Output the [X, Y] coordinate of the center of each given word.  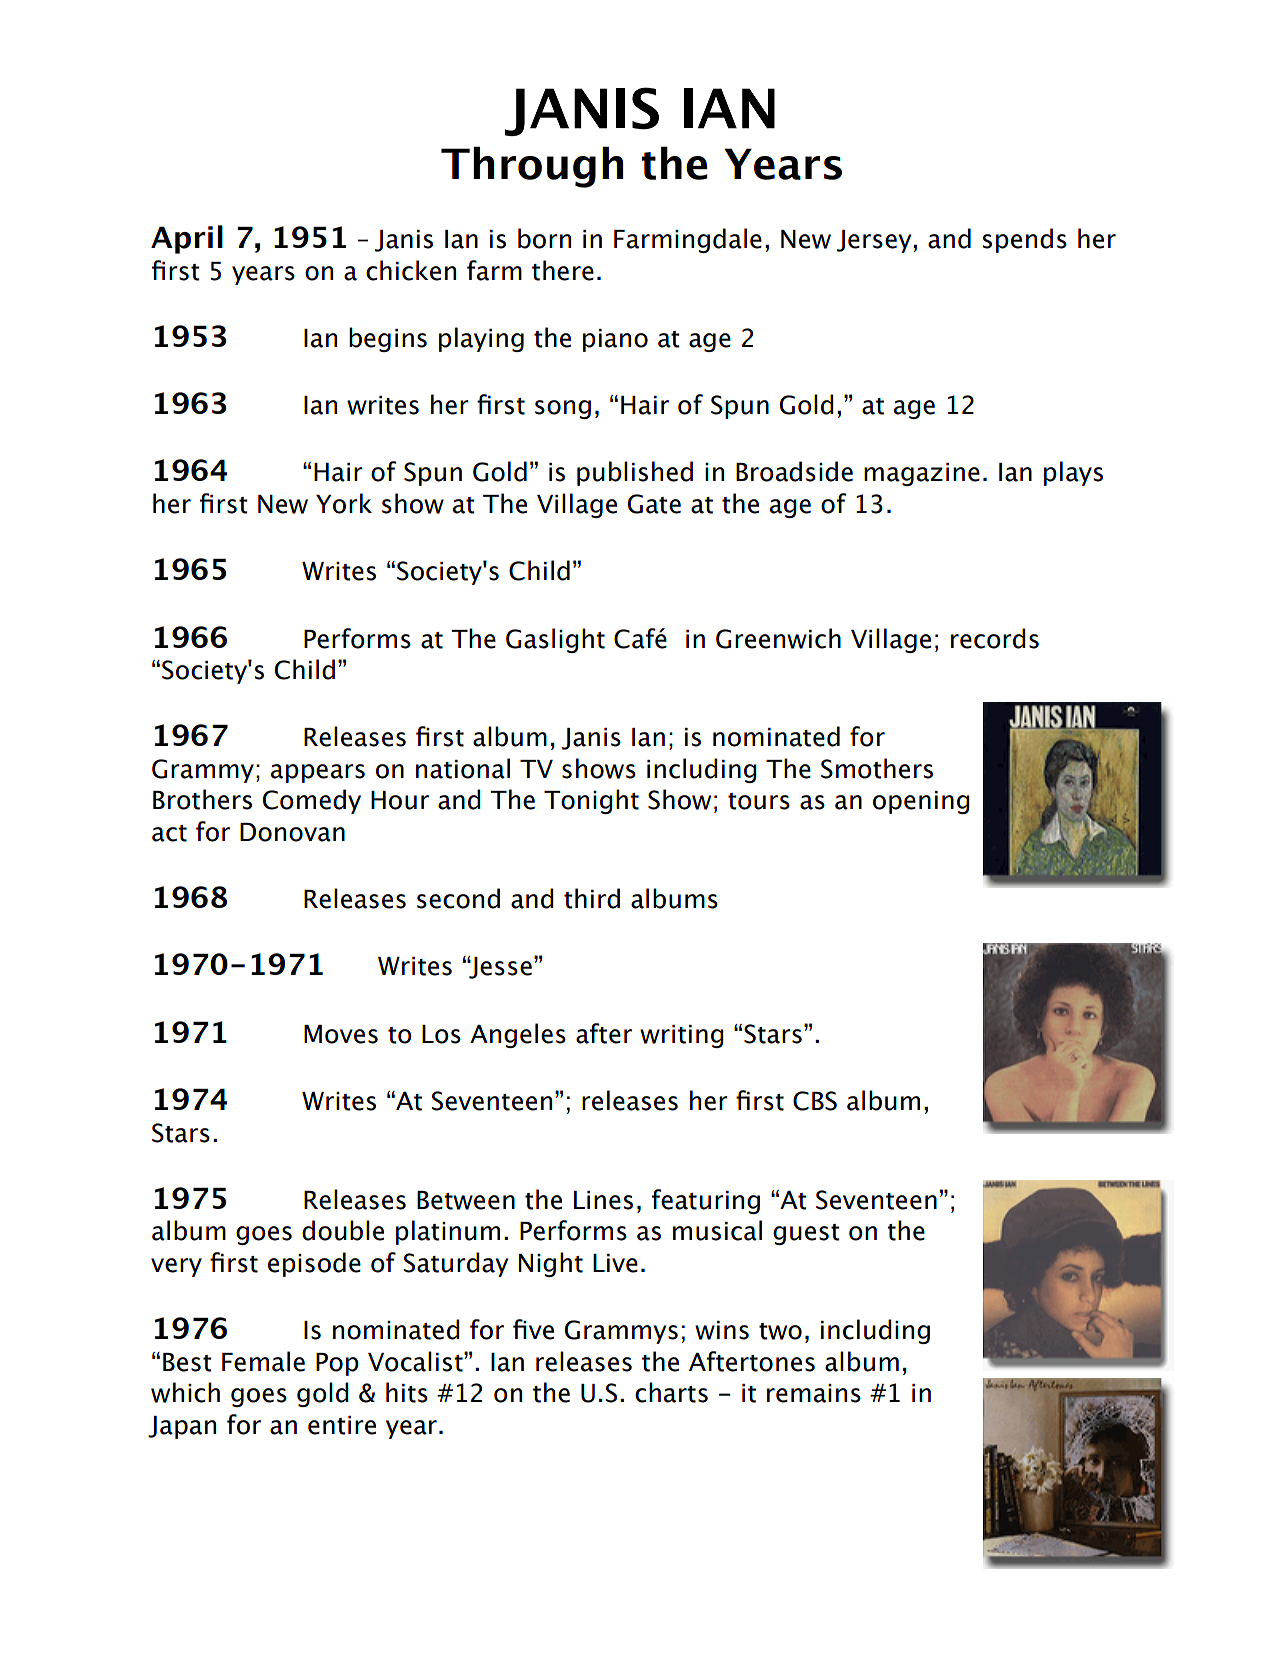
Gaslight [555, 640]
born [544, 238]
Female [263, 1361]
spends [1025, 240]
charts [671, 1392]
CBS [815, 1101]
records [995, 638]
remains [814, 1393]
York [344, 503]
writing [682, 1036]
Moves [341, 1034]
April [187, 239]
